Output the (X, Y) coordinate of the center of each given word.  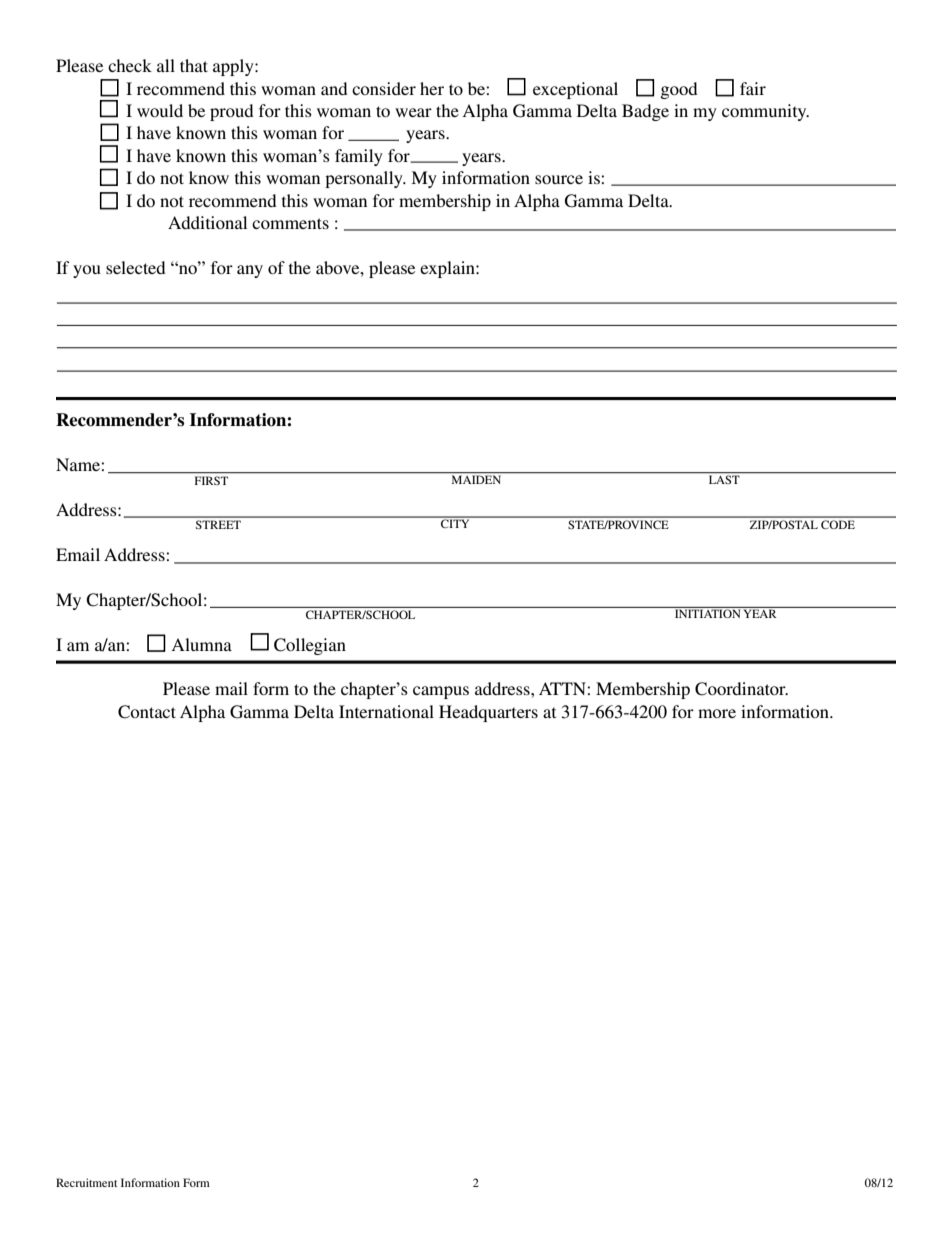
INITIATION (707, 613)
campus (441, 692)
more (717, 713)
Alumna (201, 644)
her (432, 88)
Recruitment (86, 1182)
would (160, 110)
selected (136, 267)
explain (448, 269)
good (679, 90)
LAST (724, 479)
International (386, 711)
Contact (147, 712)
